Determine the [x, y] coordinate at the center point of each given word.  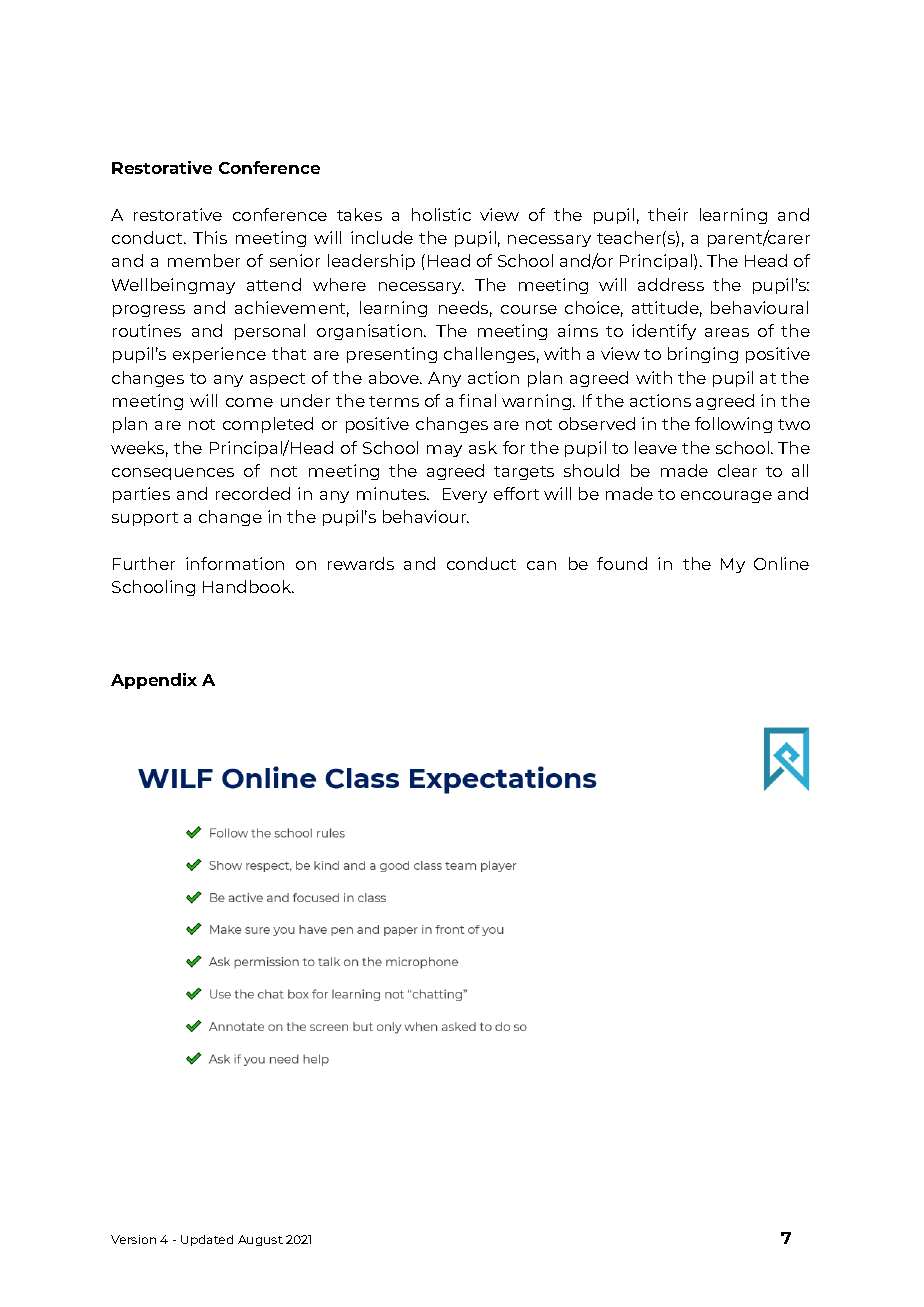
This [210, 237]
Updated [207, 1240]
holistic [441, 214]
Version [133, 1239]
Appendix [154, 681]
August [260, 1240]
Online [781, 563]
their [668, 214]
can [541, 565]
